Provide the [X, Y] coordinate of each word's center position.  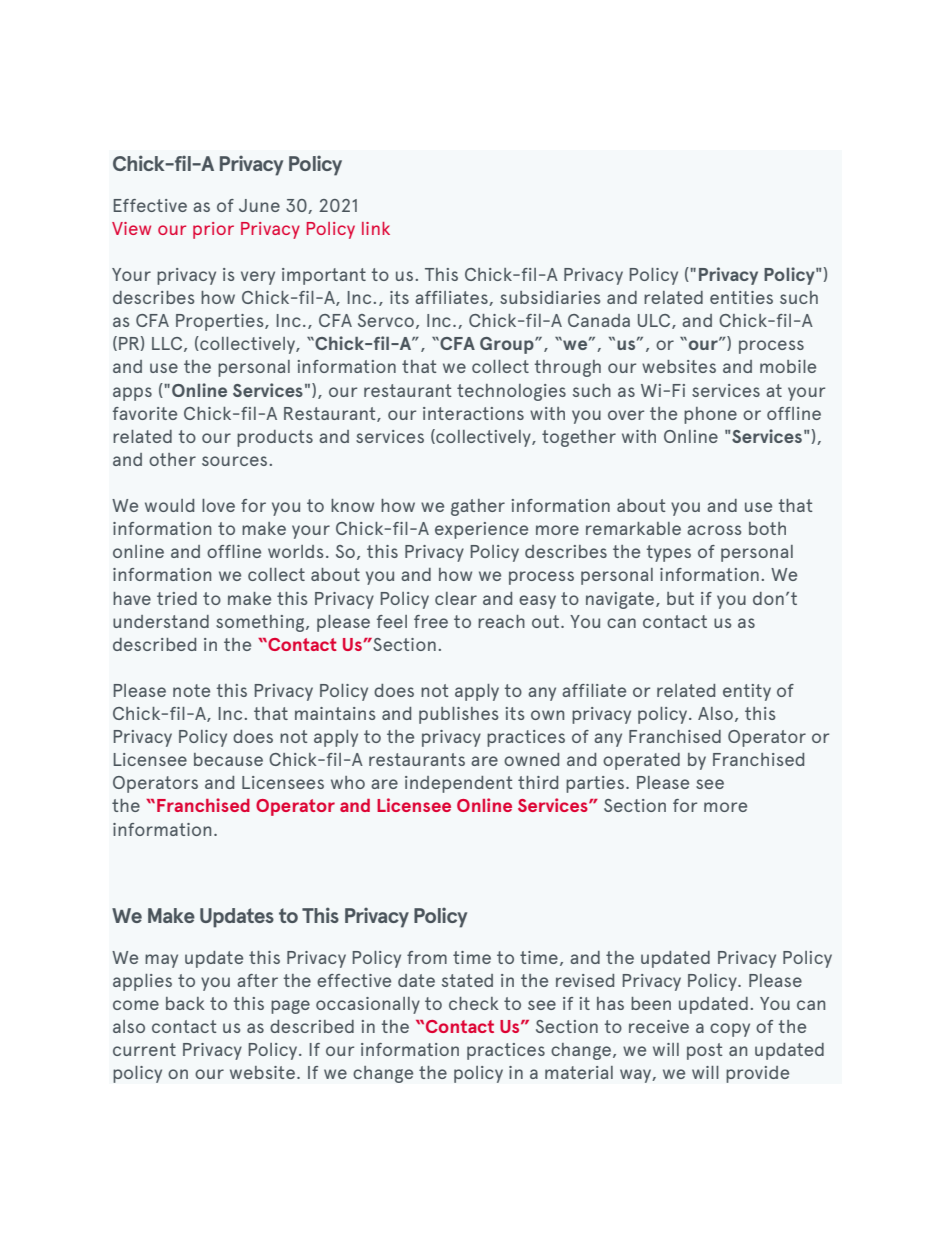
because [228, 759]
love [218, 505]
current [144, 1049]
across [714, 530]
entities [741, 297]
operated [641, 761]
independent [459, 784]
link [376, 228]
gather [478, 507]
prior [213, 230]
